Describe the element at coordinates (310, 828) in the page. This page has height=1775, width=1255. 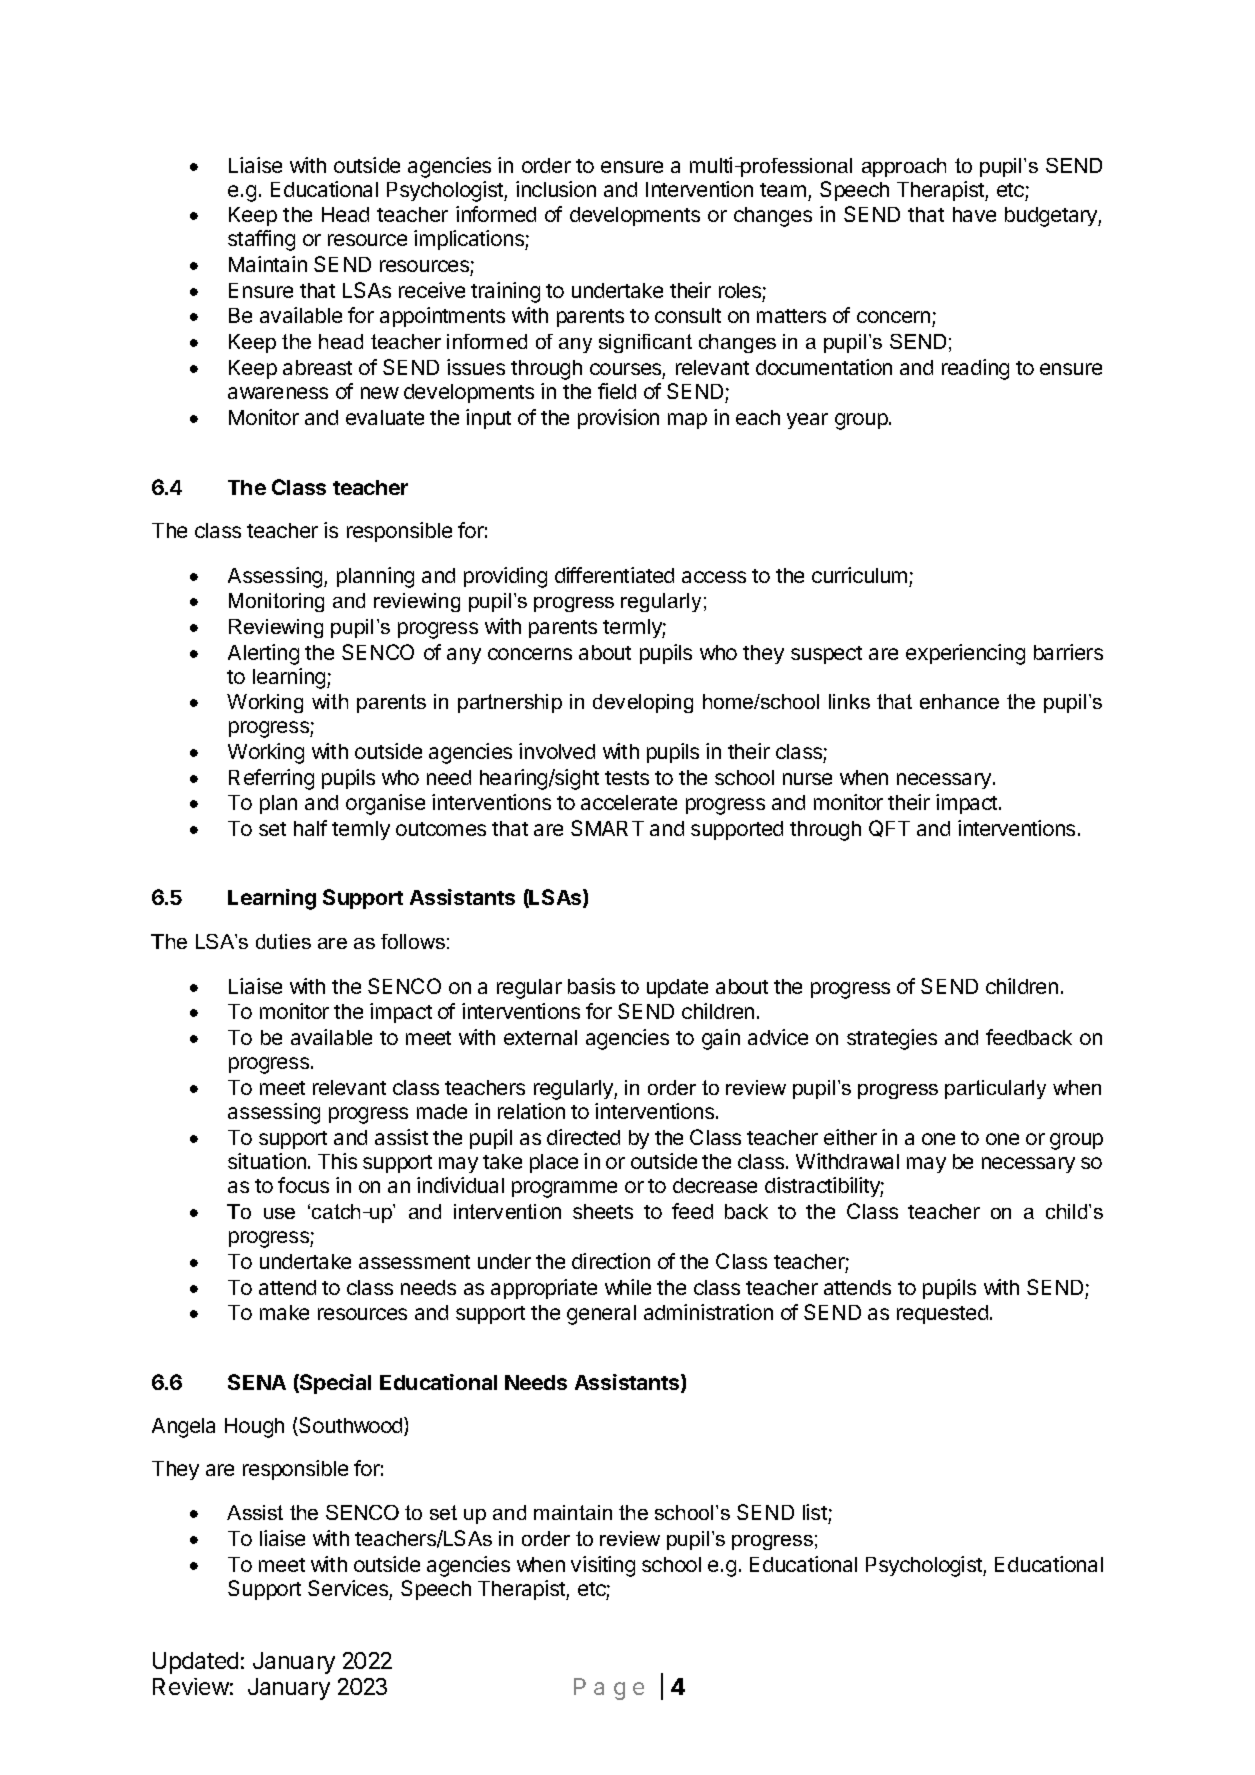
I see `half` at that location.
